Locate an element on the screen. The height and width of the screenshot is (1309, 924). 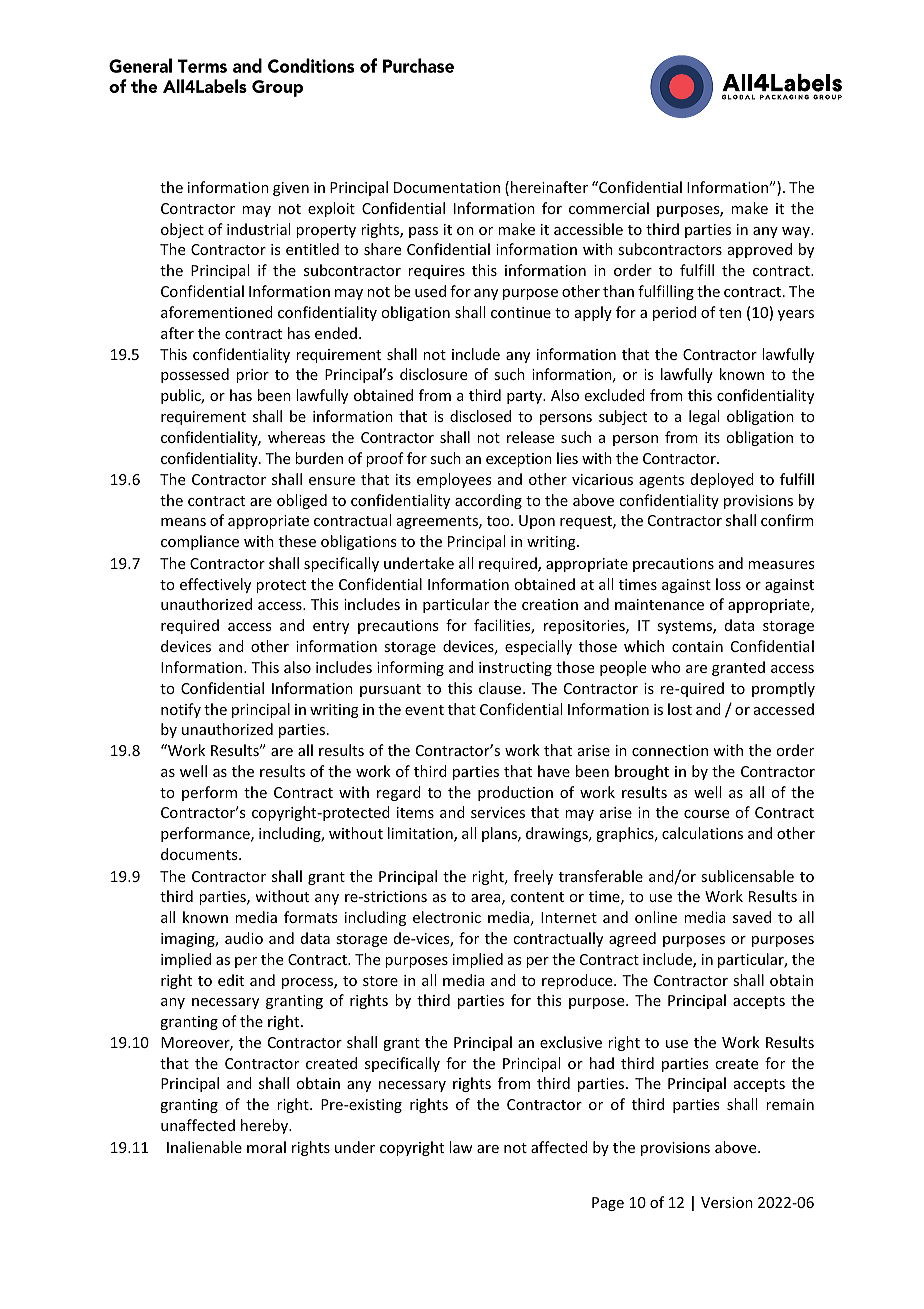
Page is located at coordinates (608, 1204).
